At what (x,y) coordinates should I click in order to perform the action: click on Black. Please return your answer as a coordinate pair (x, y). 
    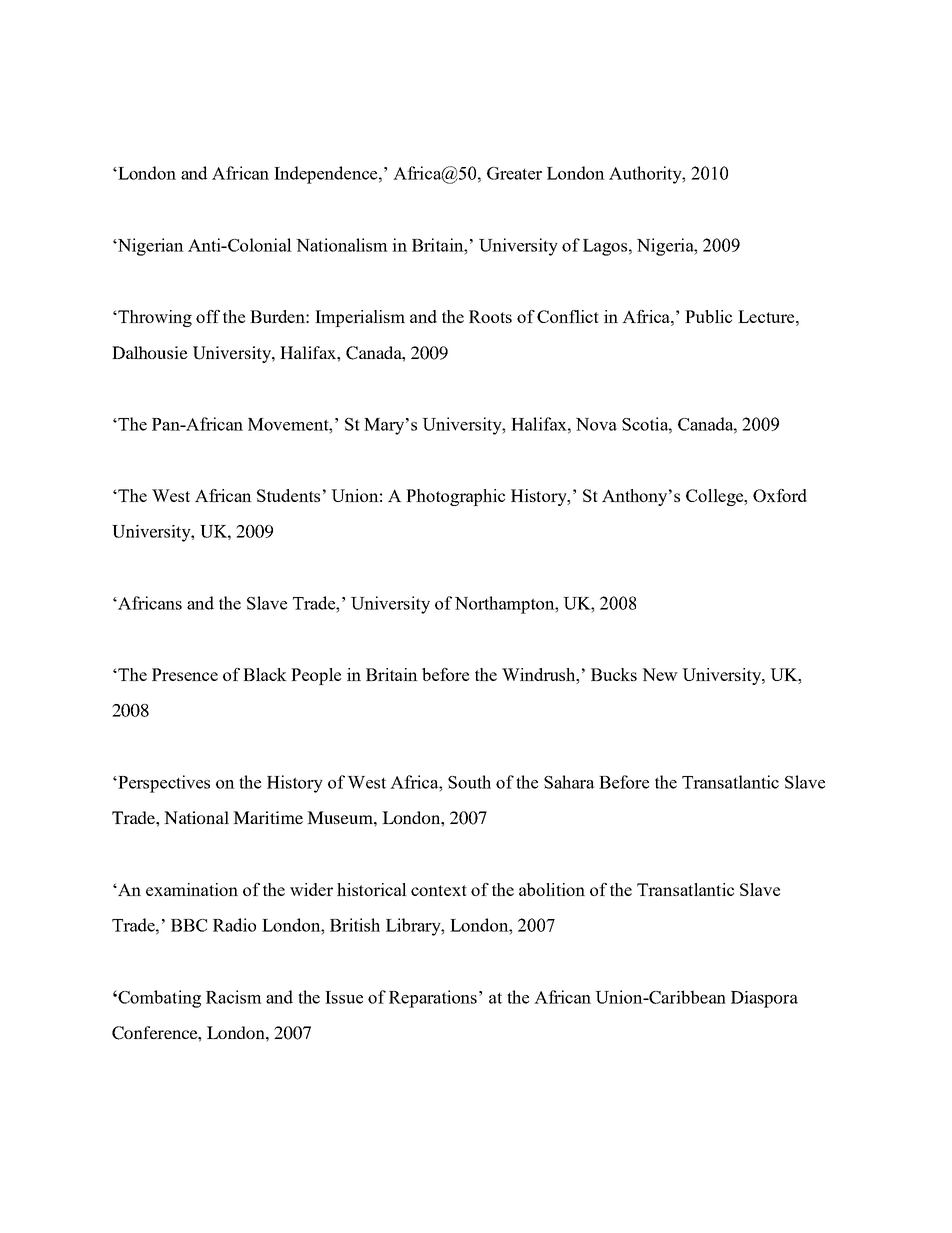
    Looking at the image, I should click on (265, 674).
